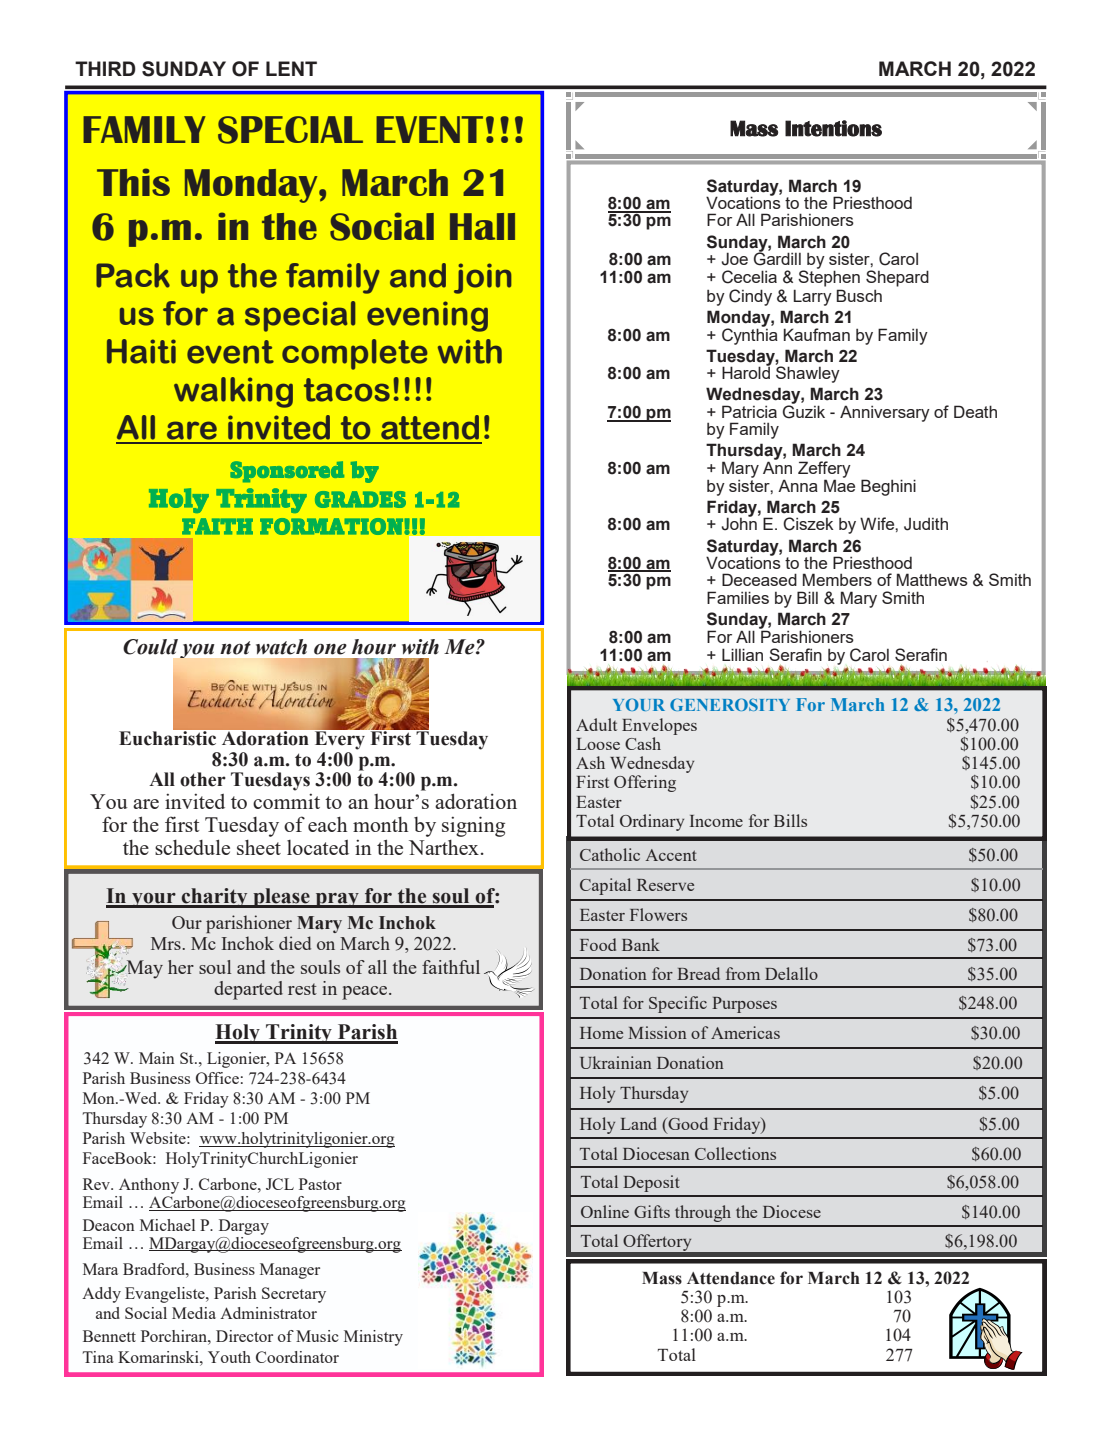 The height and width of the page is (1438, 1111). I want to click on Eucharistic, so click(169, 737).
